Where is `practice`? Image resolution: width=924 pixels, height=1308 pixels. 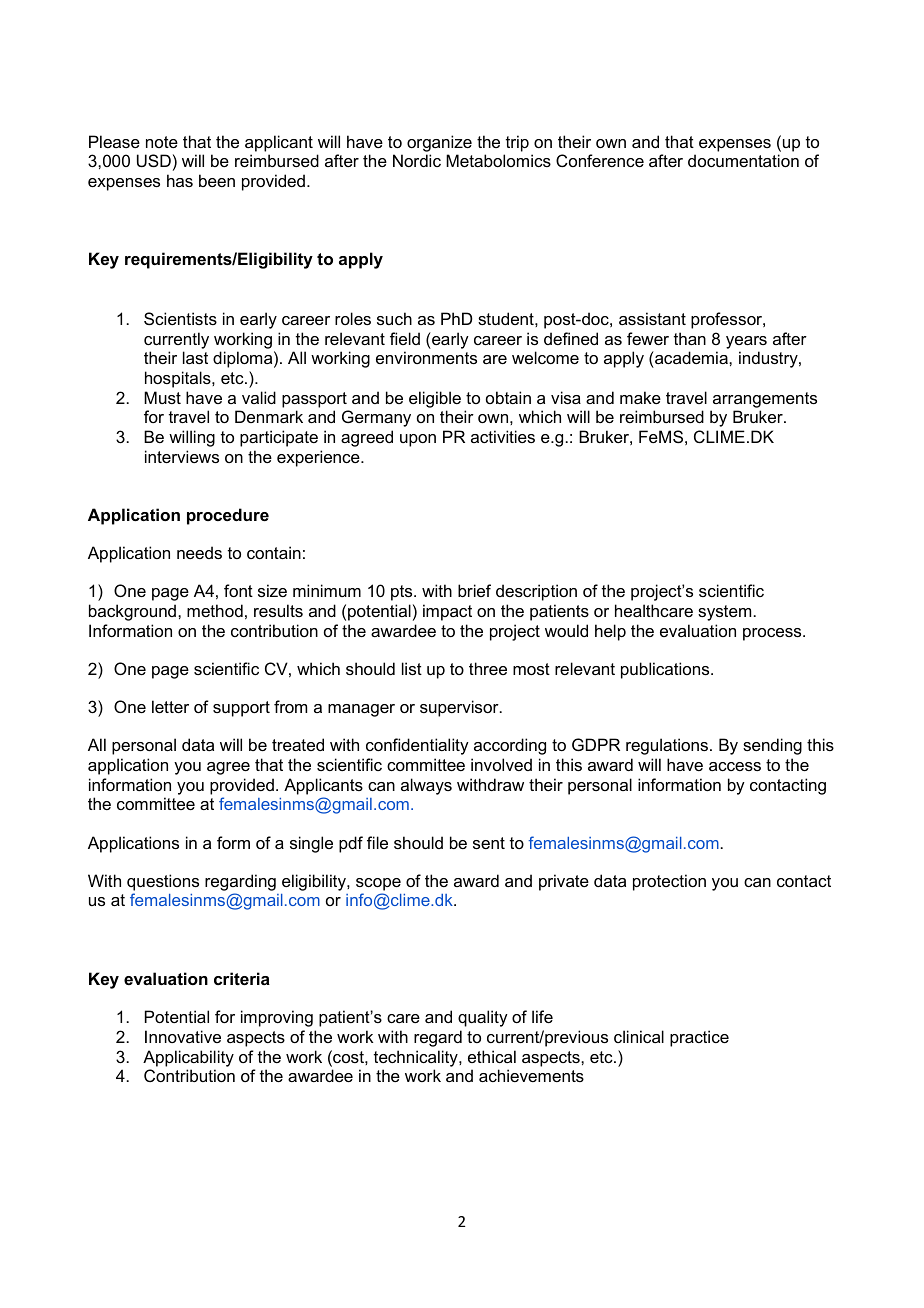 practice is located at coordinates (699, 1038).
